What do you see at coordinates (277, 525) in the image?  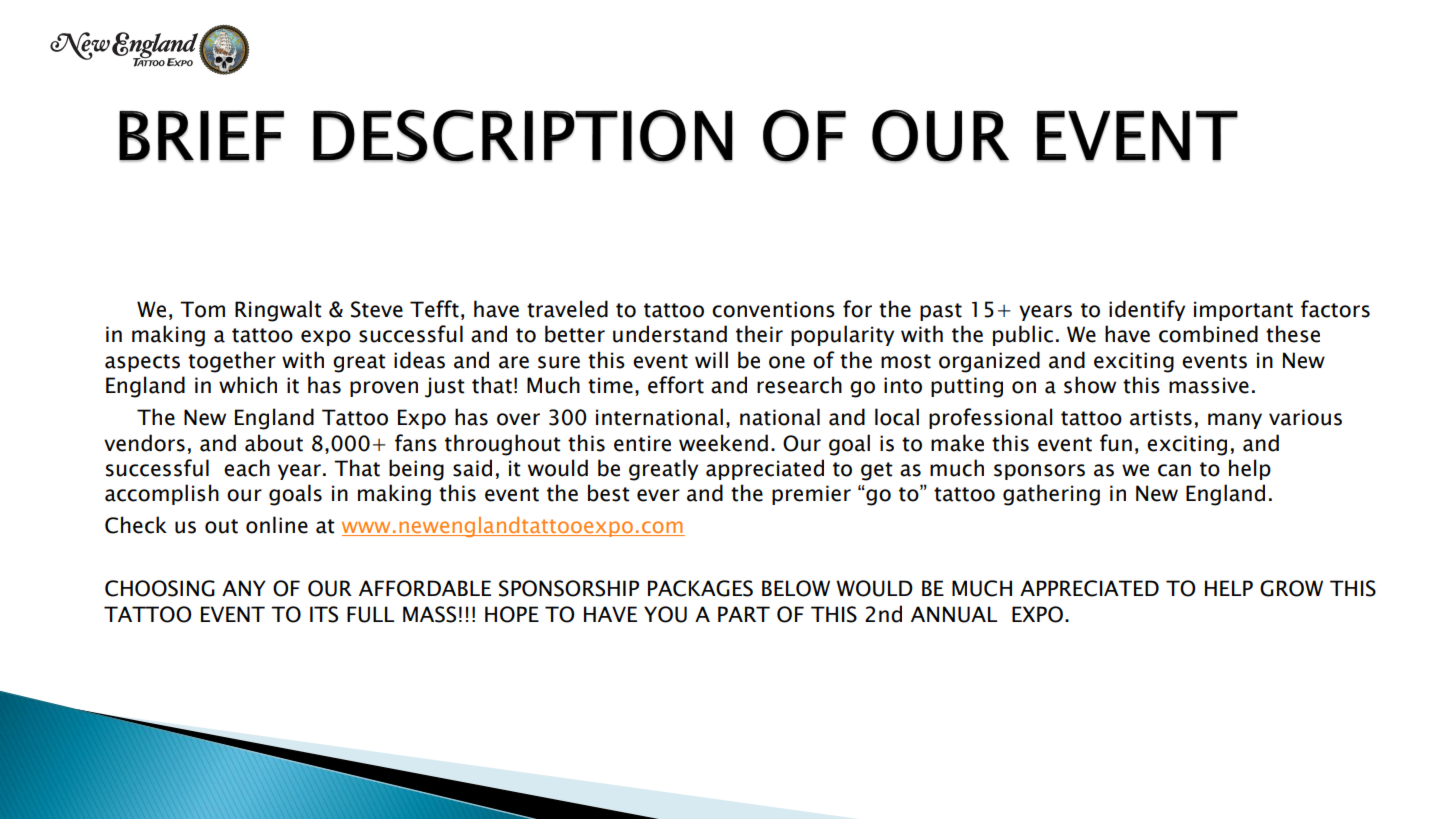 I see `online` at bounding box center [277, 525].
